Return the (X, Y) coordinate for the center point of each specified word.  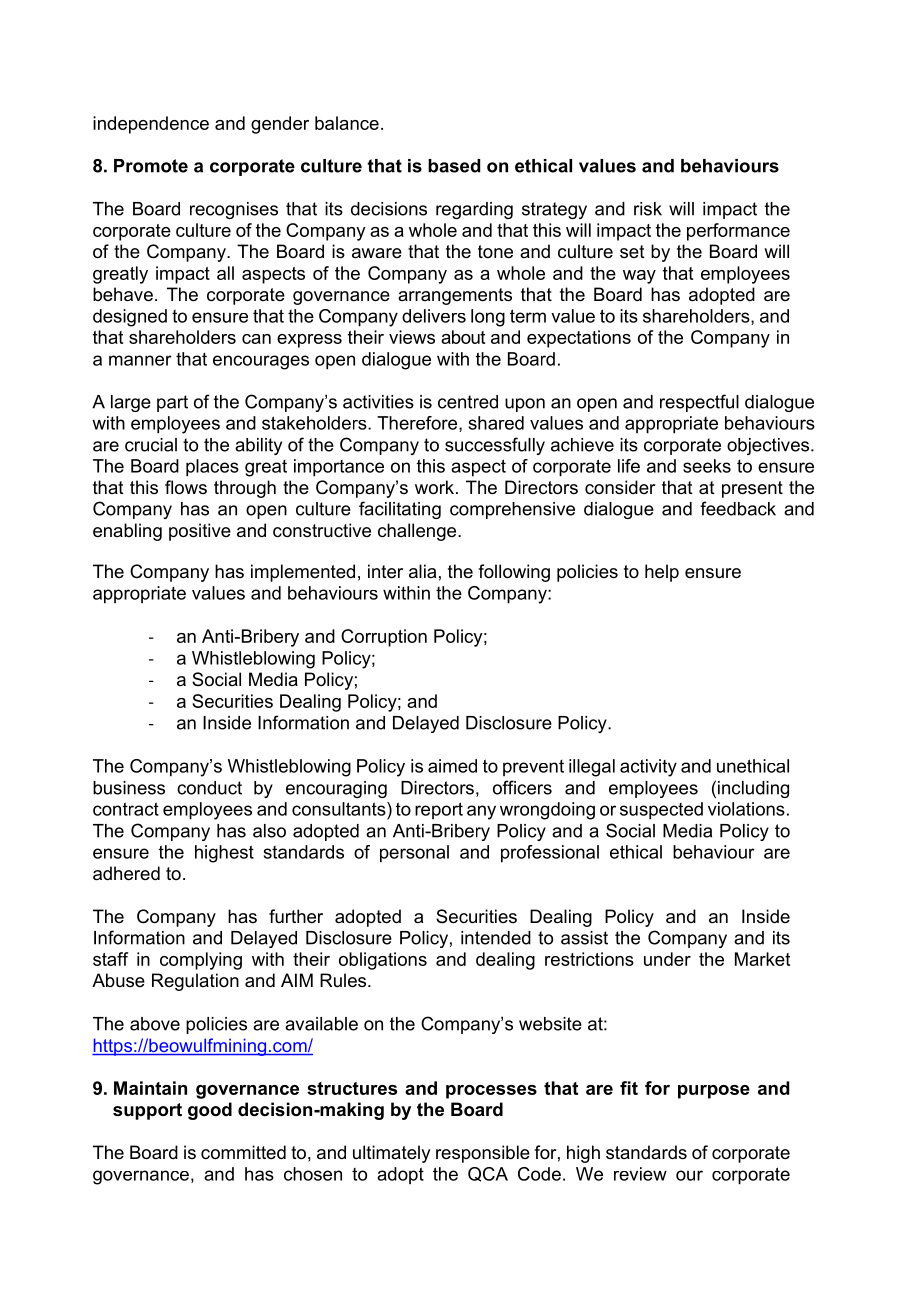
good (210, 1111)
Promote (151, 166)
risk (648, 209)
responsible (483, 1154)
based (454, 166)
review (640, 1174)
